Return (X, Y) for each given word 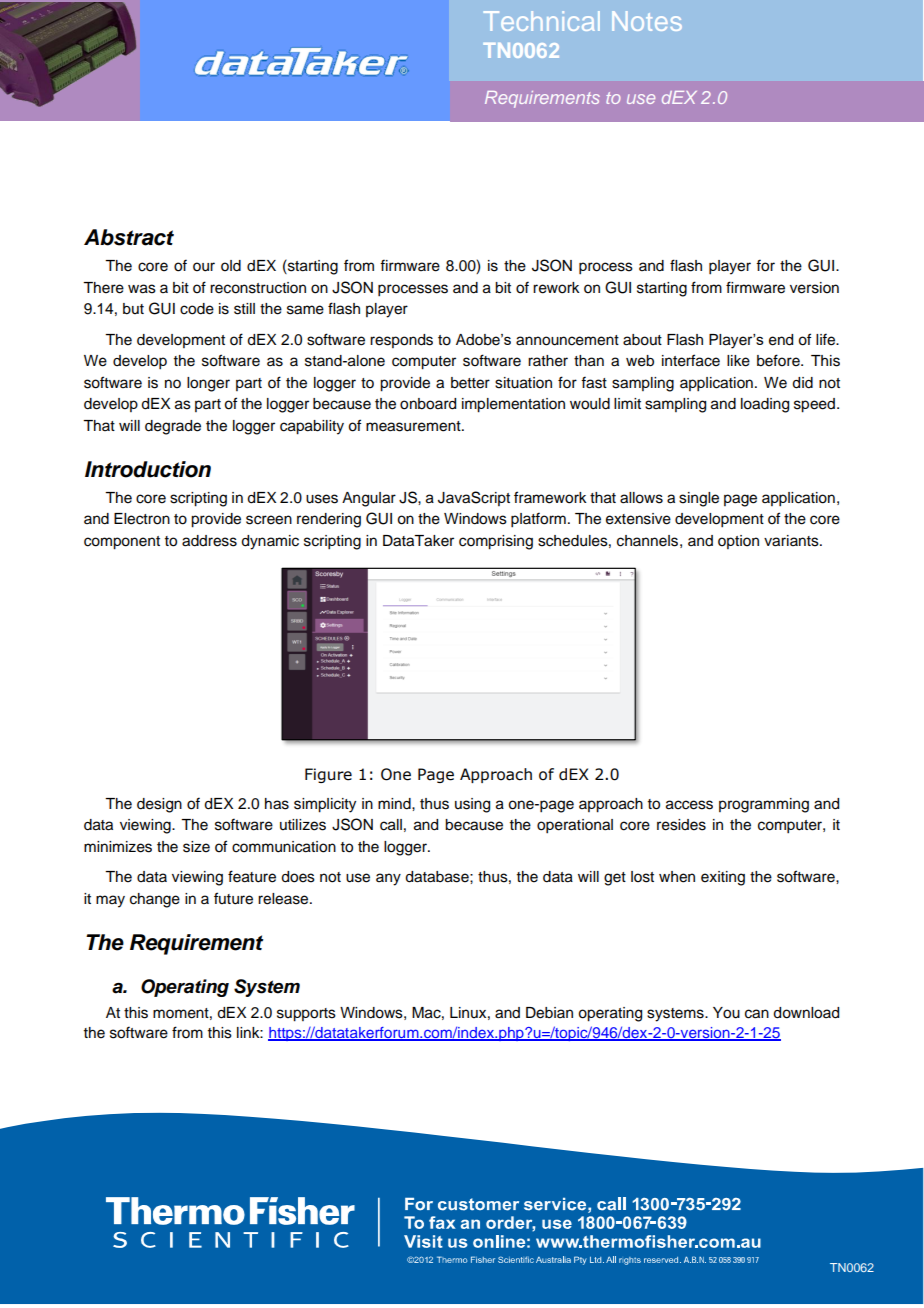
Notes (647, 21)
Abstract (129, 237)
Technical (542, 21)
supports (306, 1015)
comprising (496, 542)
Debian (549, 1013)
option (738, 542)
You (726, 1013)
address (209, 541)
